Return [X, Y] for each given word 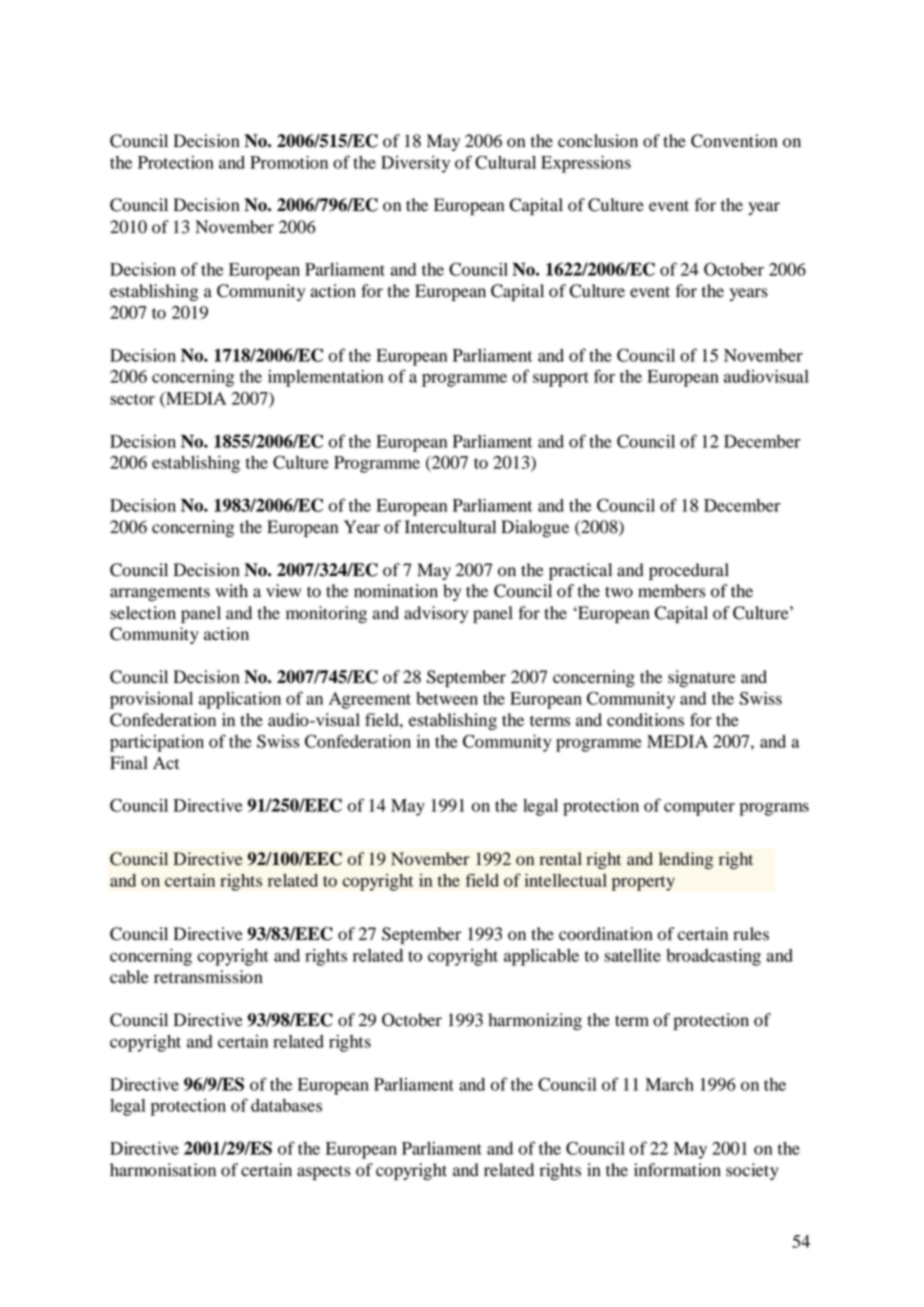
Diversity [415, 164]
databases [286, 1105]
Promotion [289, 162]
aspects [323, 1172]
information [677, 1170]
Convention [734, 141]
